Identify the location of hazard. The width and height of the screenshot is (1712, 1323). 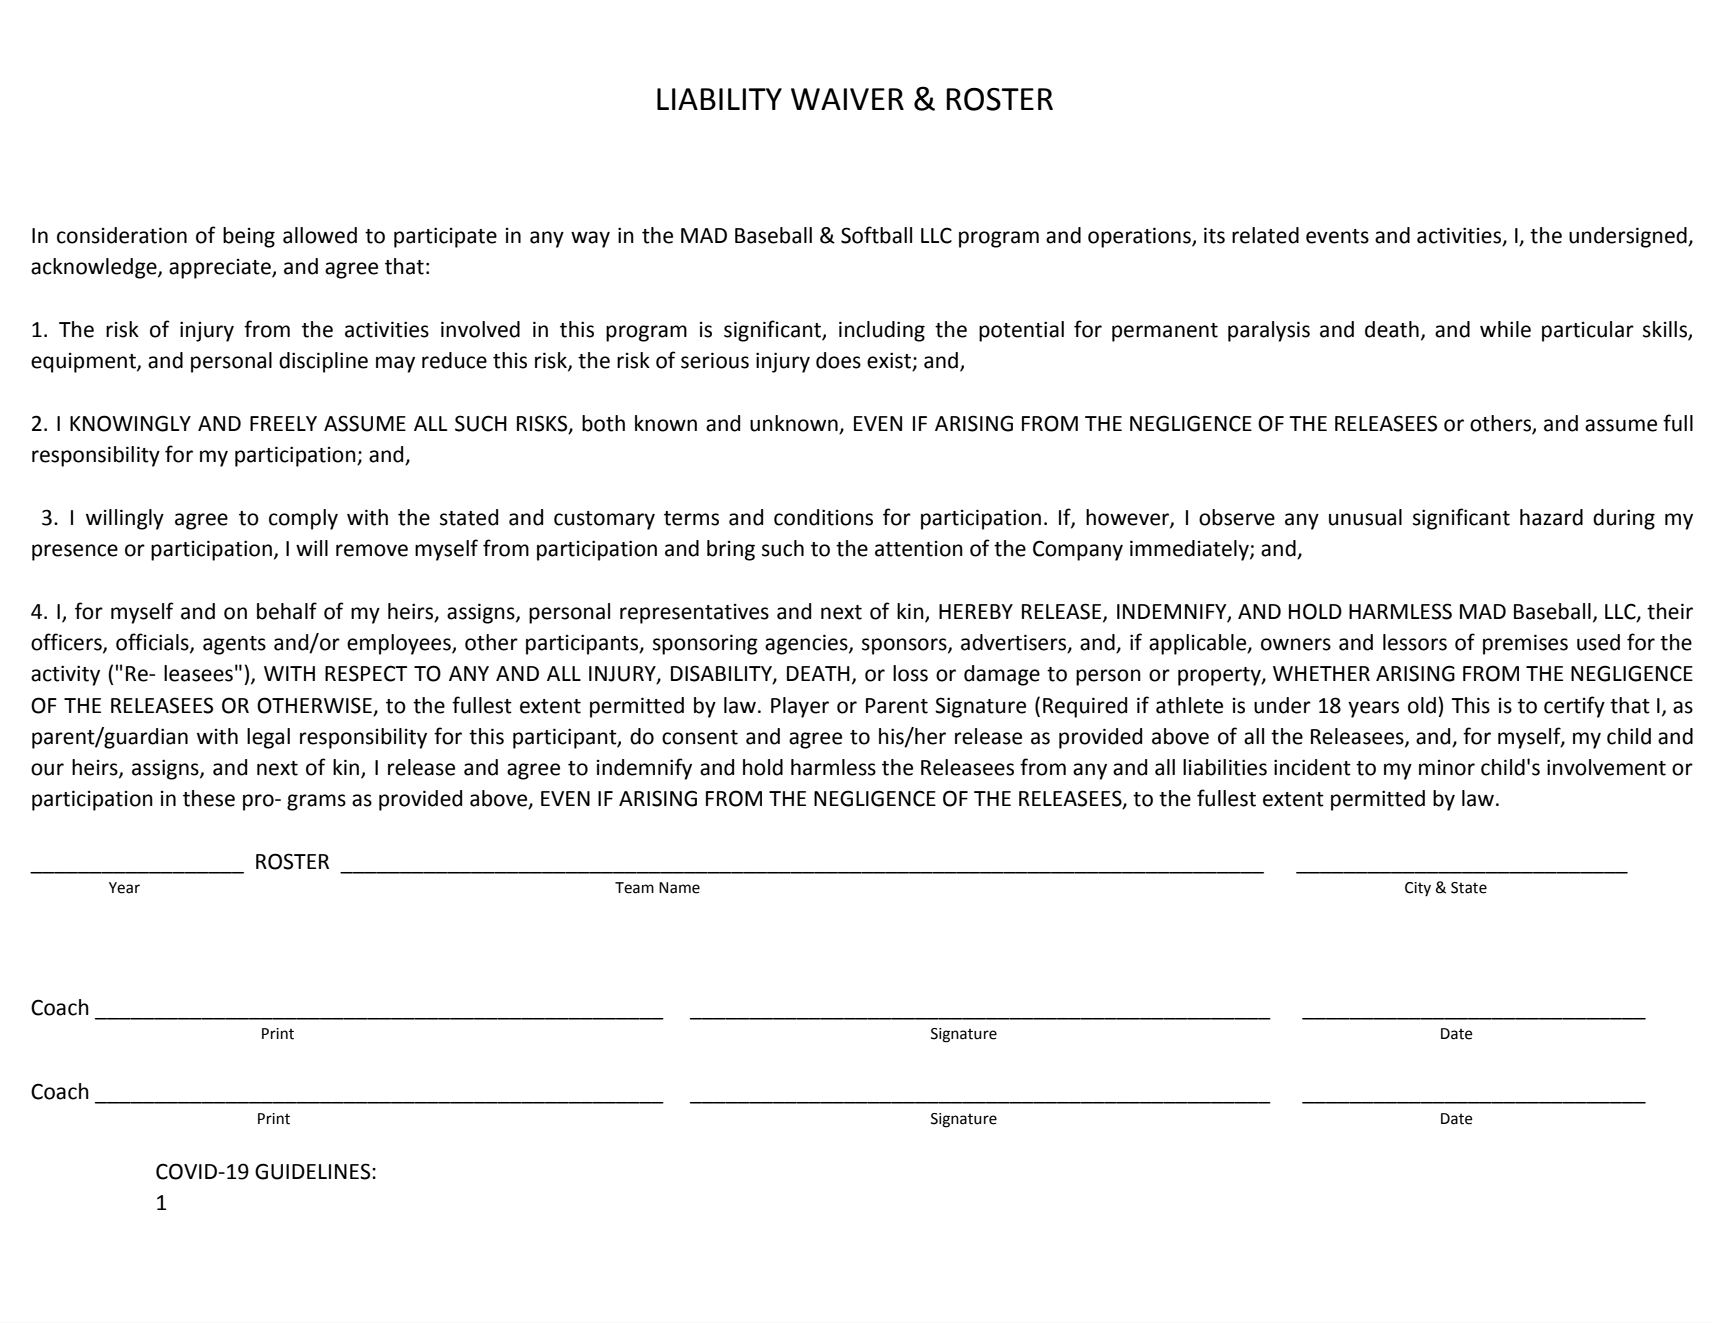
(1551, 517).
